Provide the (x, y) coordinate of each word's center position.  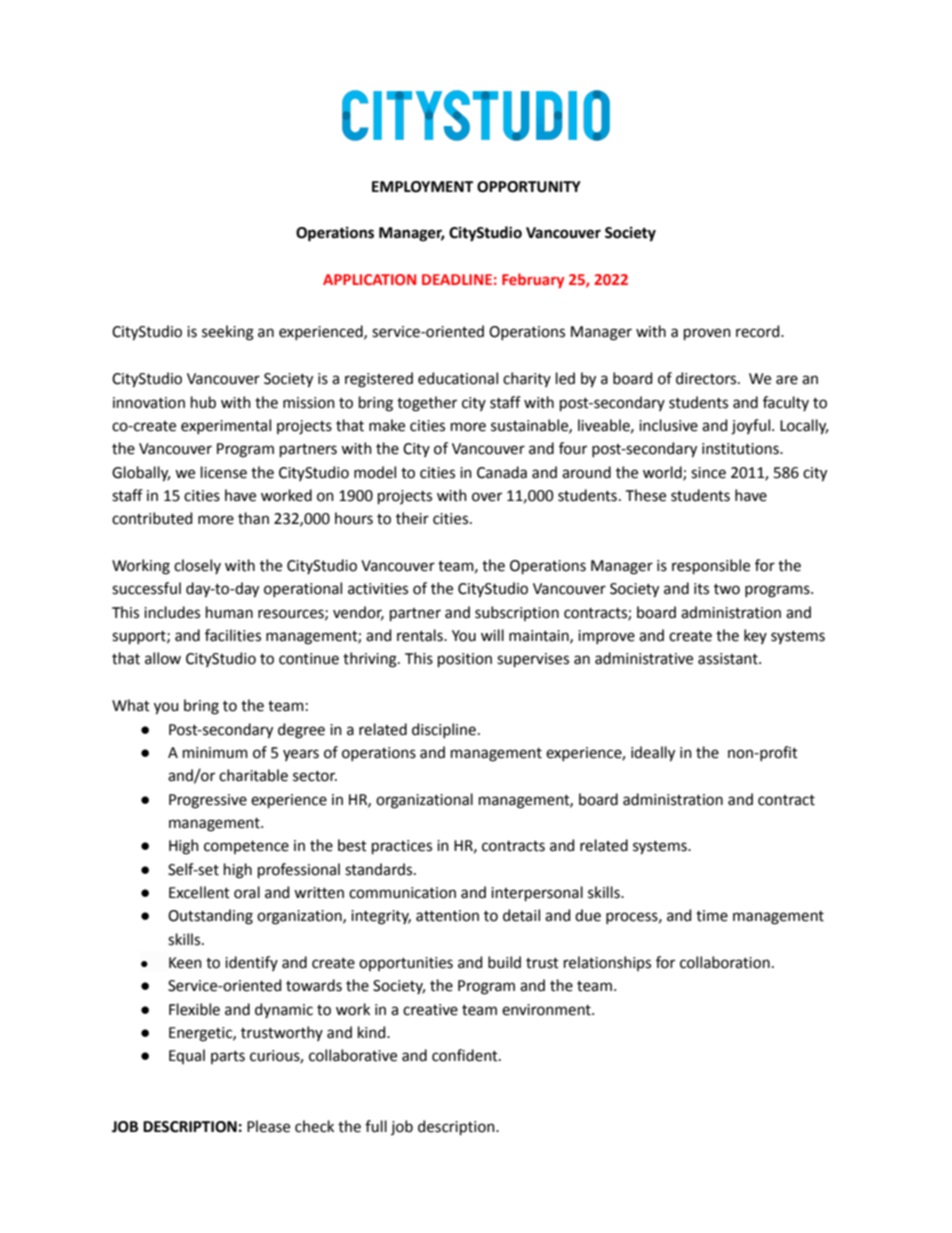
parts (228, 1057)
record (759, 331)
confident (466, 1055)
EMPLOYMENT (422, 187)
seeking (228, 333)
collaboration (725, 962)
